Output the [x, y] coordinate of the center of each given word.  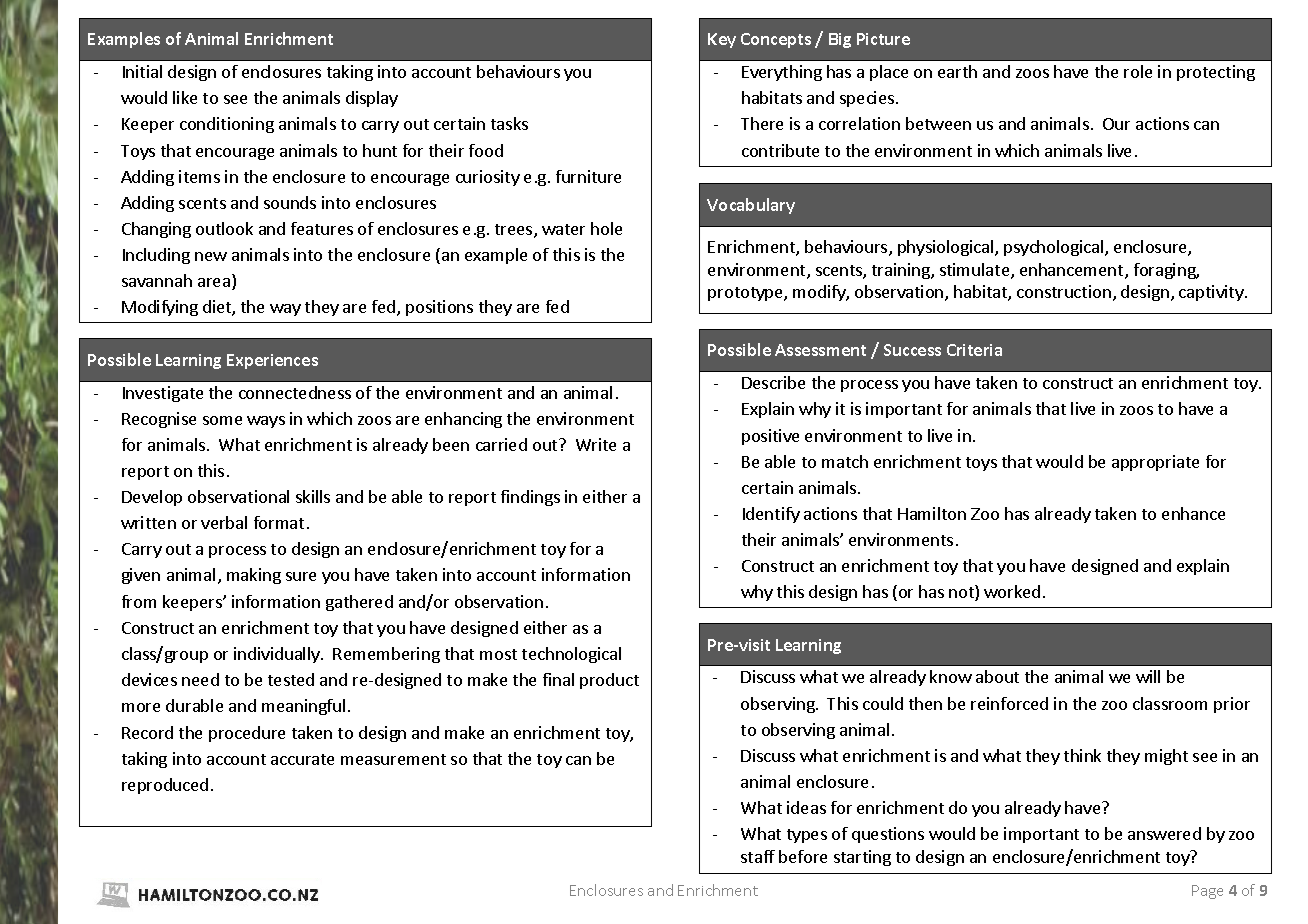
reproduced [165, 786]
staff [758, 856]
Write [596, 444]
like [185, 97]
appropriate [1155, 463]
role [1138, 71]
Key [722, 40]
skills [313, 496]
